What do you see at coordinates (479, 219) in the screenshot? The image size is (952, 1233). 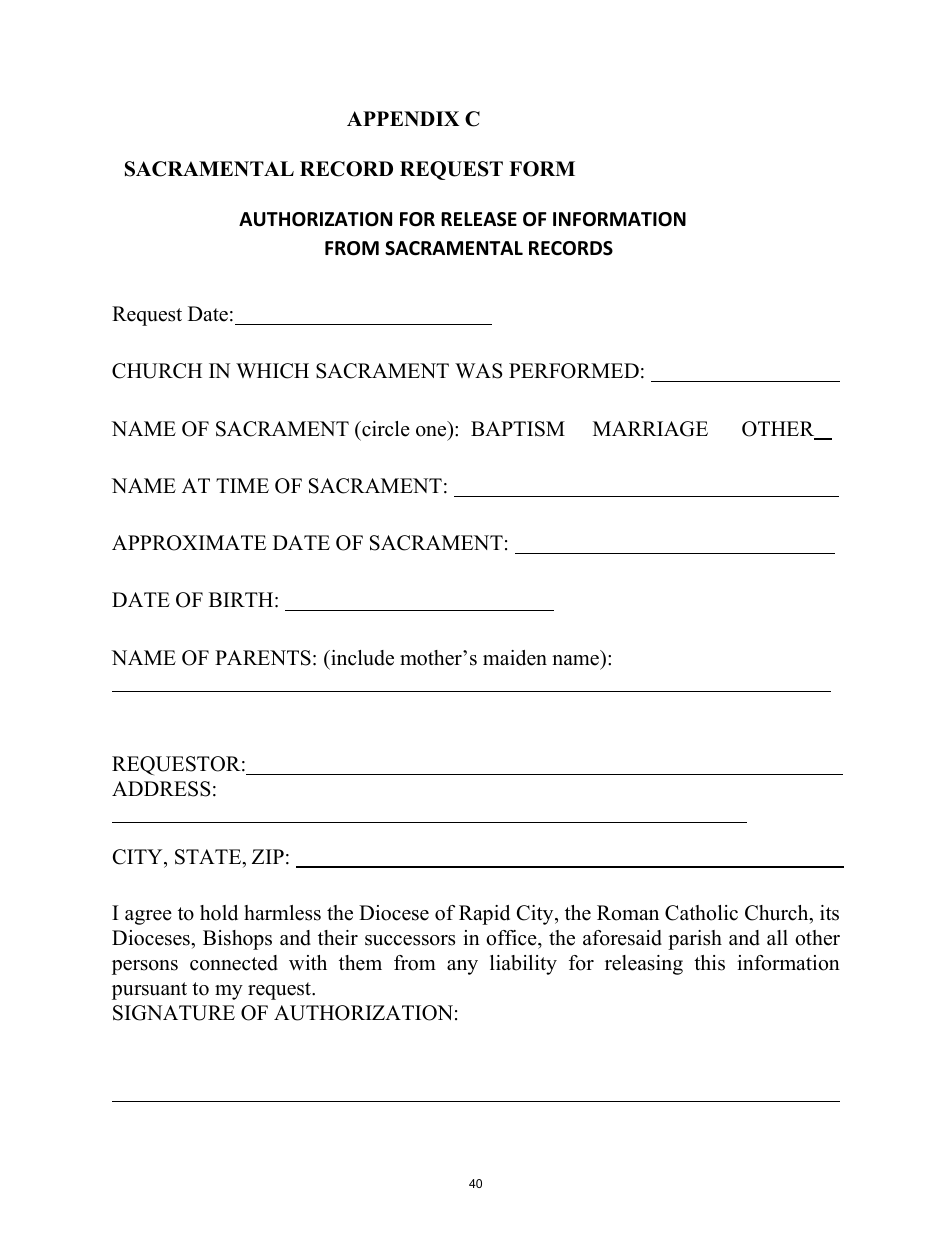 I see `RELEASE` at bounding box center [479, 219].
